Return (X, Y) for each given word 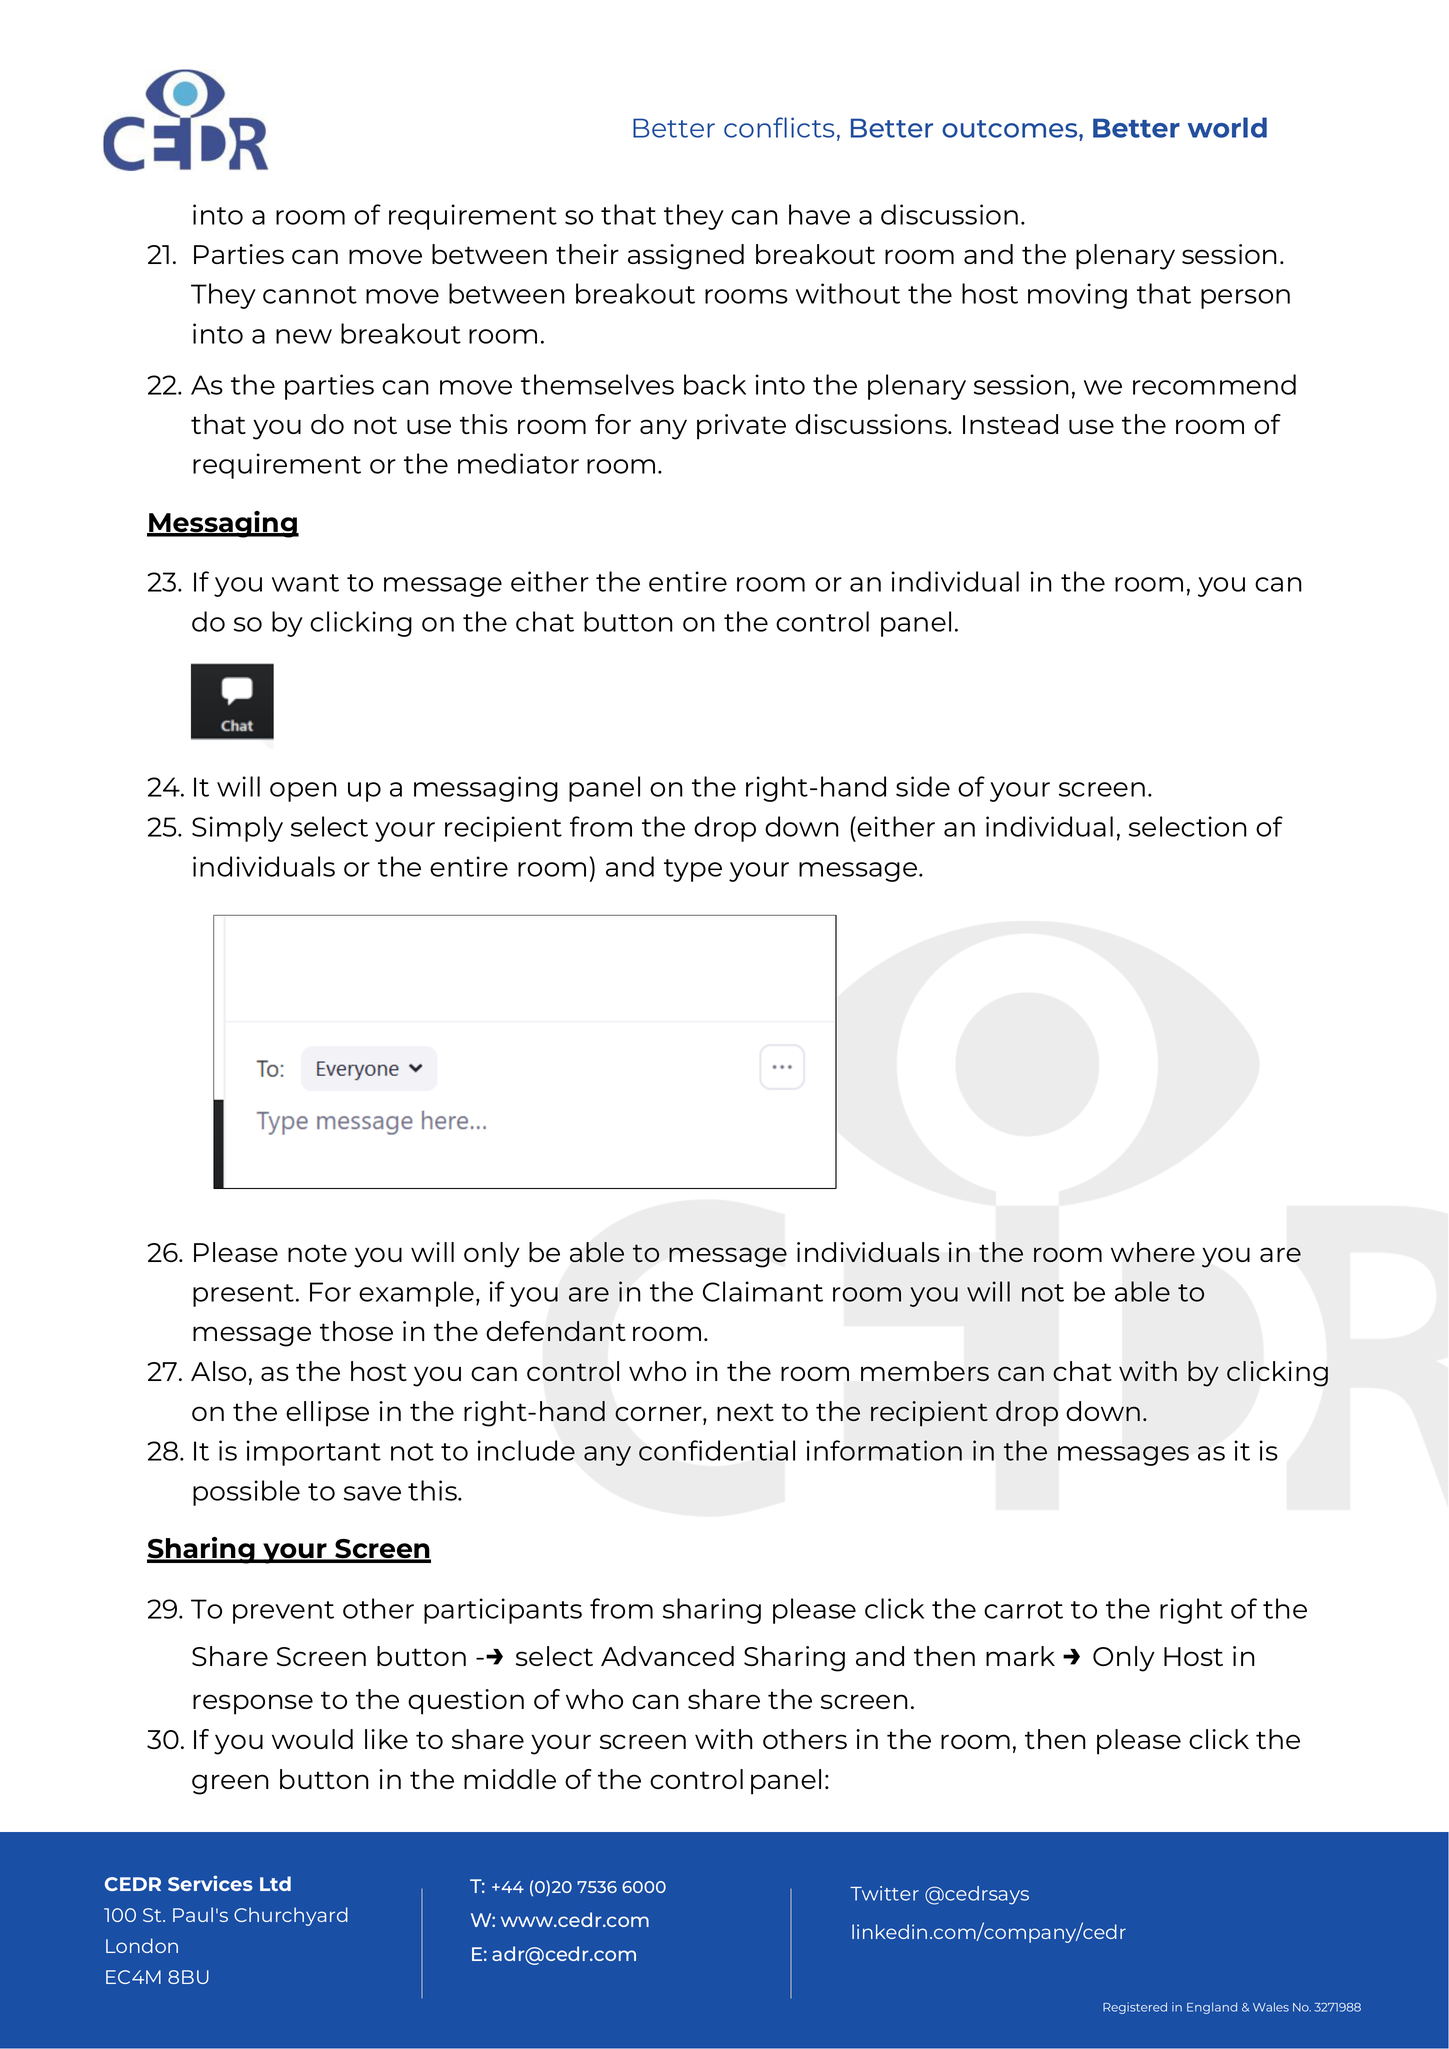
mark (1020, 1656)
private (741, 427)
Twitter (884, 1893)
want (305, 583)
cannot (310, 295)
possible (246, 1493)
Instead (1010, 424)
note (317, 1253)
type (693, 870)
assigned (686, 257)
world (1227, 127)
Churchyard (291, 1916)
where (1153, 1252)
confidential (717, 1450)
